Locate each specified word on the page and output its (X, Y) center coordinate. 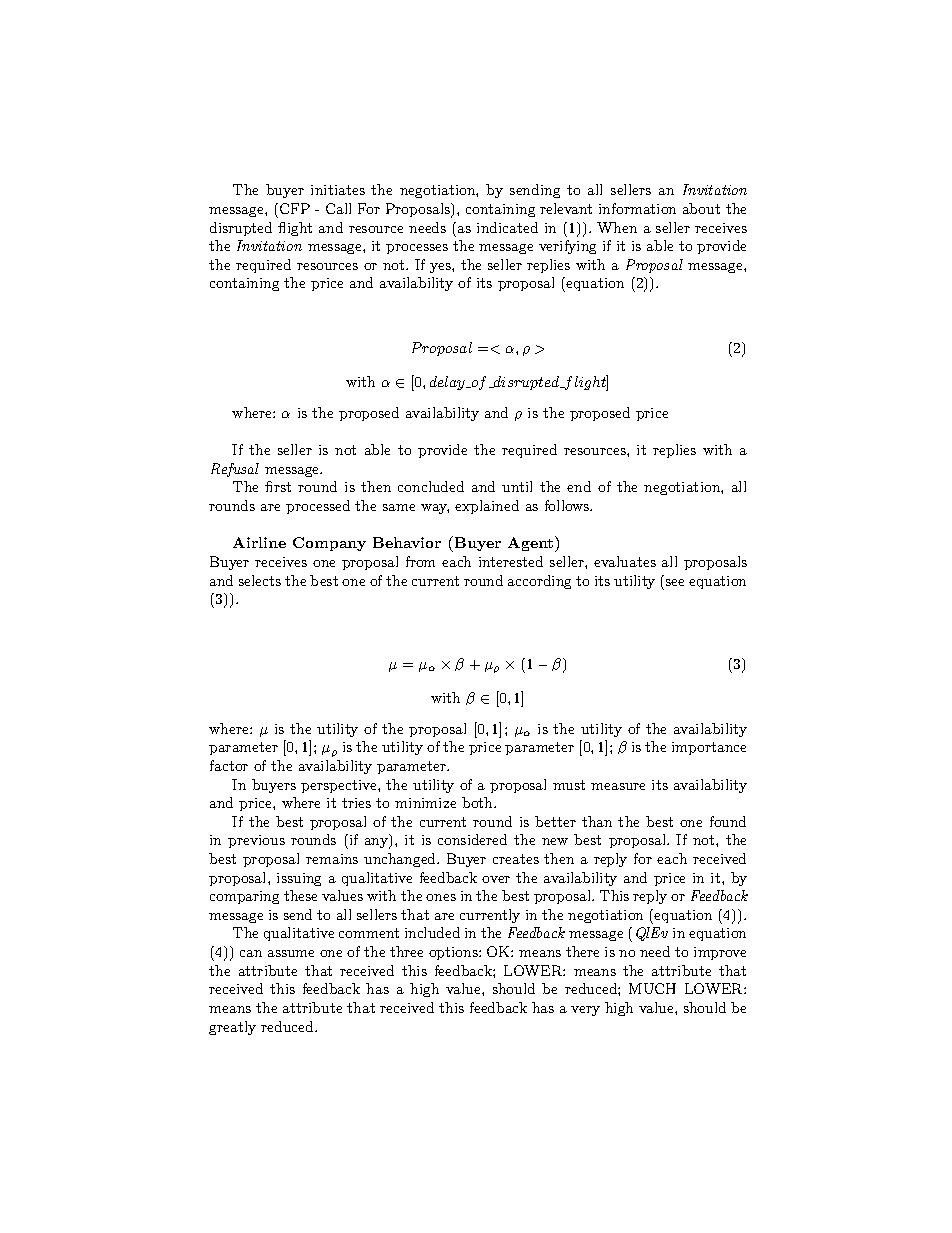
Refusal (235, 470)
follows (568, 505)
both (478, 802)
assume (291, 953)
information (637, 208)
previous (256, 841)
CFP (293, 208)
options (454, 953)
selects (260, 580)
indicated (507, 227)
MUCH (652, 988)
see (675, 582)
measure (618, 786)
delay (449, 383)
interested (511, 561)
